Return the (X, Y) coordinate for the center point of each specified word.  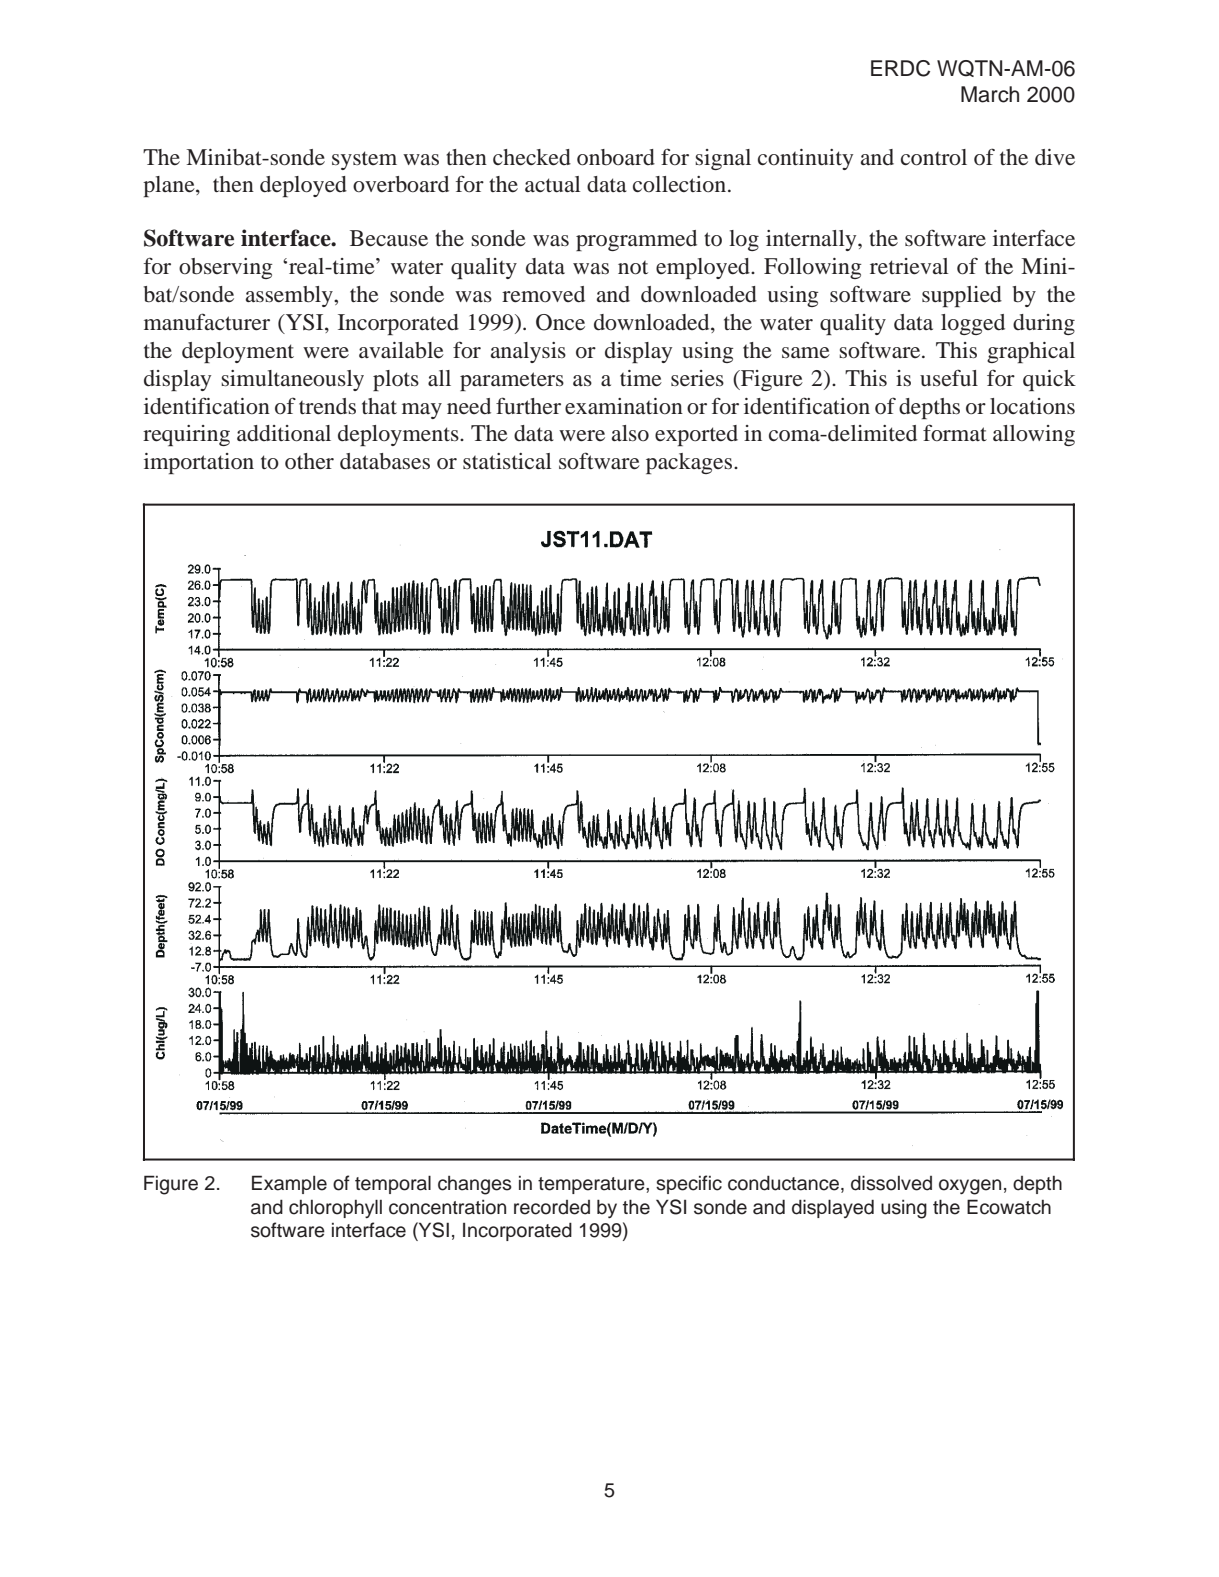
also (630, 433)
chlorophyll (335, 1208)
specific (689, 1184)
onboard (616, 157)
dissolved (891, 1183)
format (955, 432)
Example (289, 1184)
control (934, 157)
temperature (592, 1185)
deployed (303, 186)
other (309, 461)
